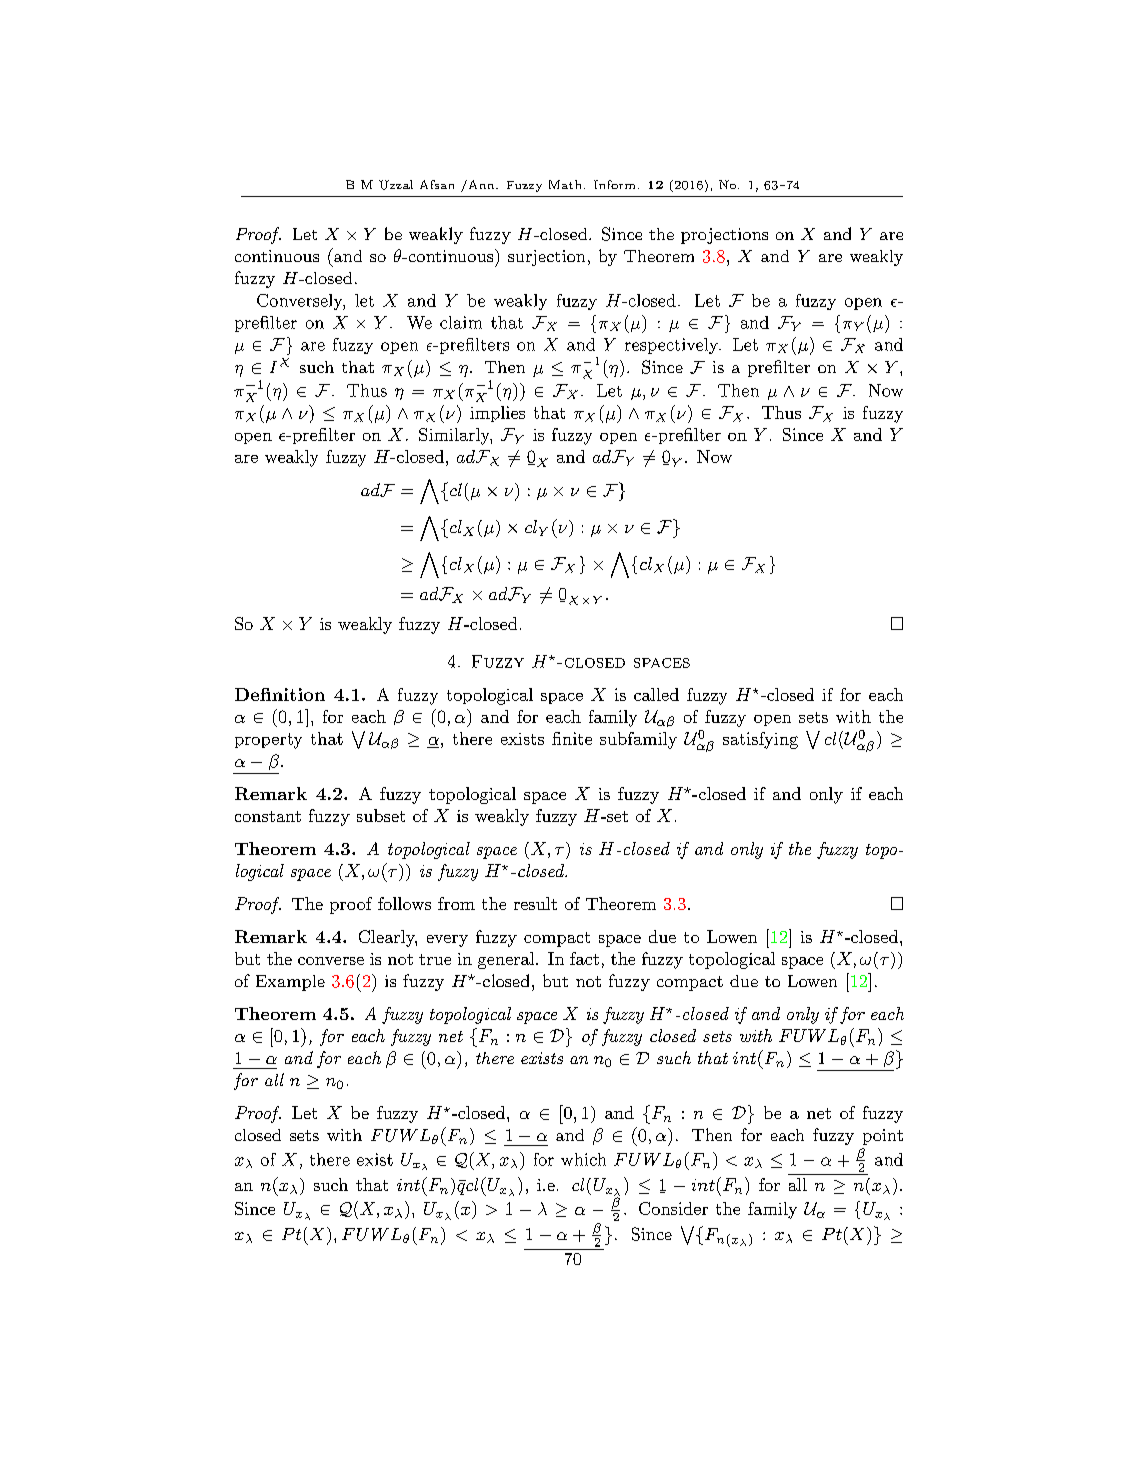 This page has height=1463, width=1130. Describe the element at coordinates (280, 694) in the page. I see `Definition` at that location.
